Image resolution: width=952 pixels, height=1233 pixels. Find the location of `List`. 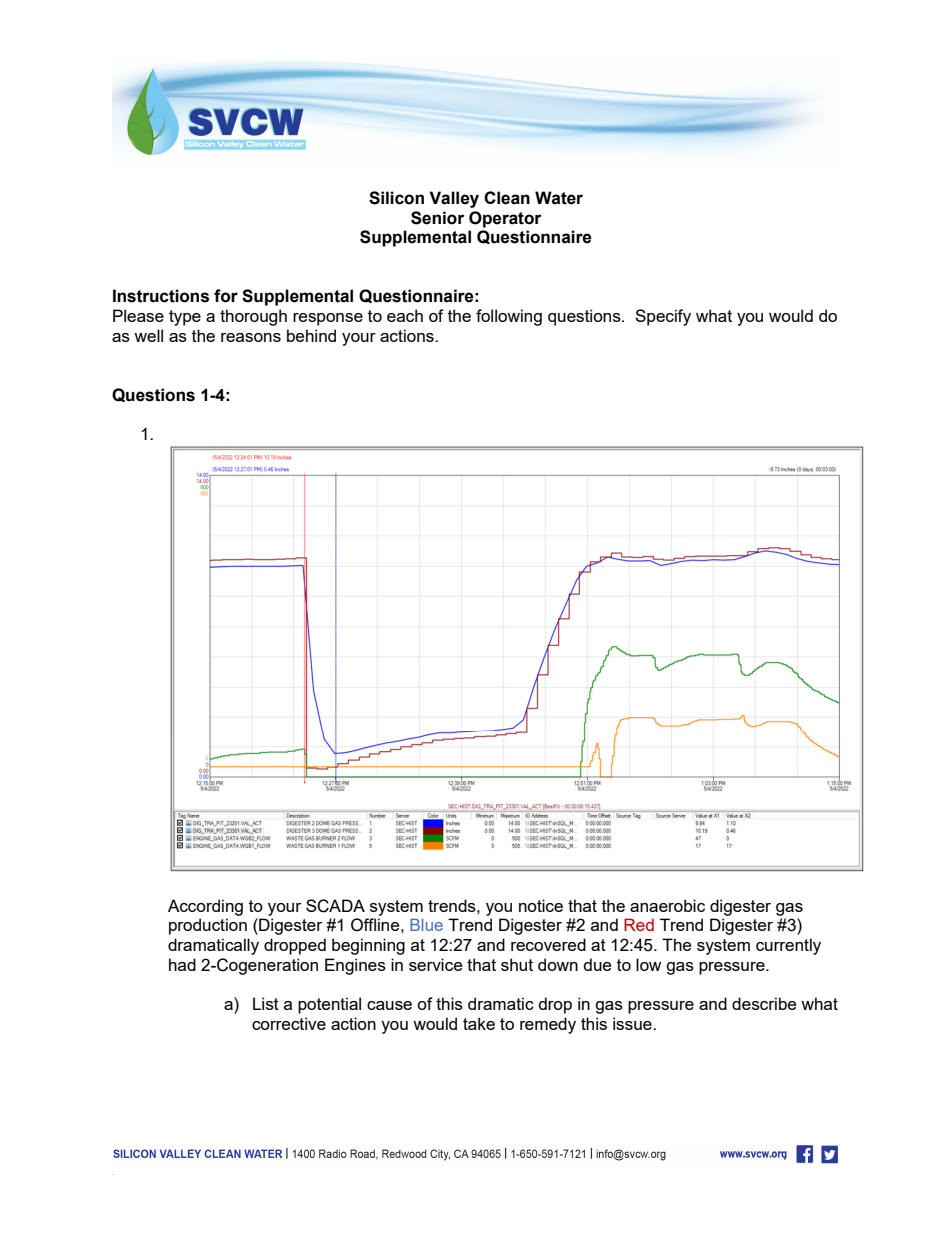

List is located at coordinates (266, 1003).
